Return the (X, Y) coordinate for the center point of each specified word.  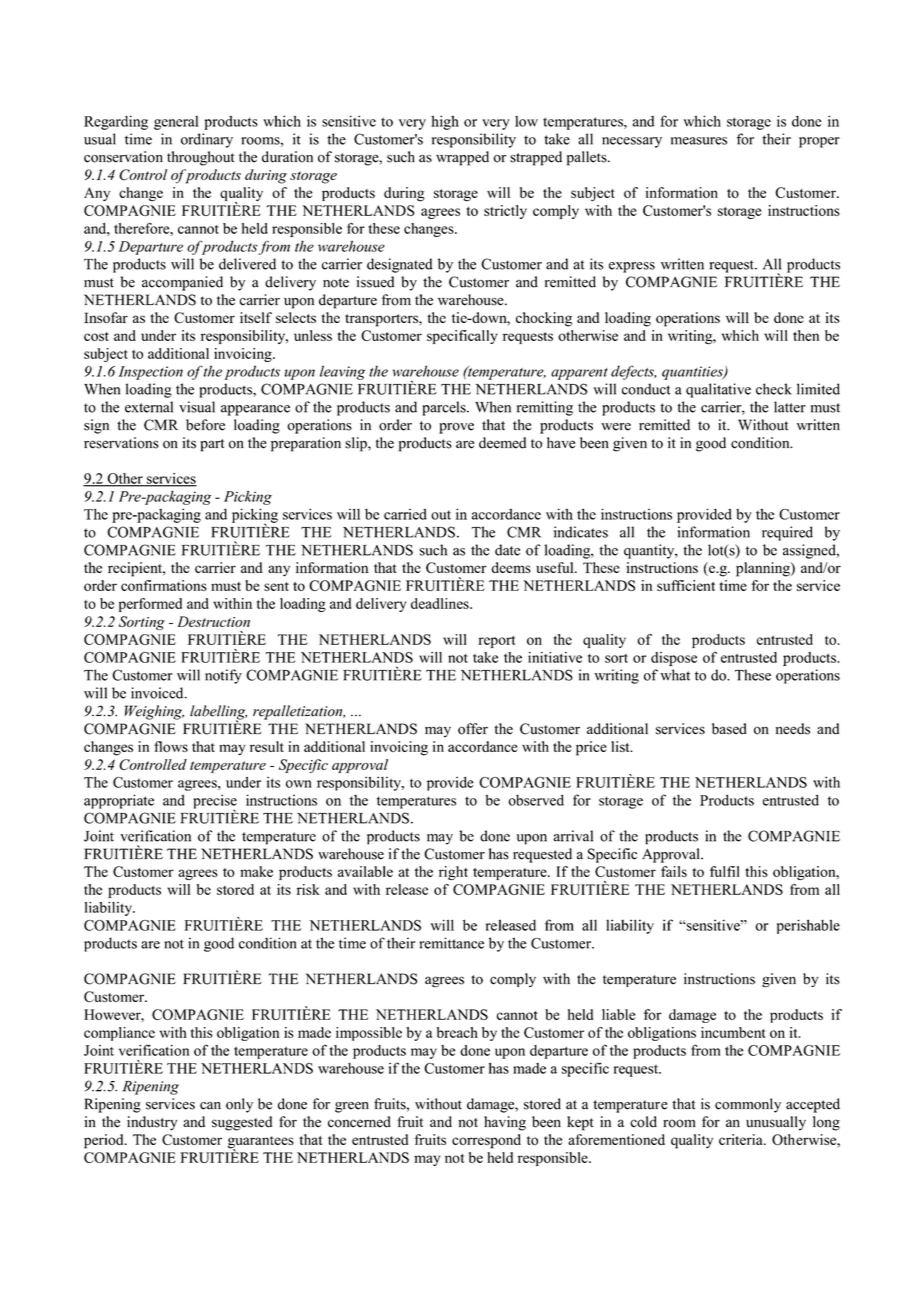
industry (152, 1123)
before (205, 425)
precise (215, 802)
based (729, 729)
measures (699, 141)
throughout (201, 158)
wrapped (462, 158)
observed (536, 800)
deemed (502, 443)
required (787, 533)
